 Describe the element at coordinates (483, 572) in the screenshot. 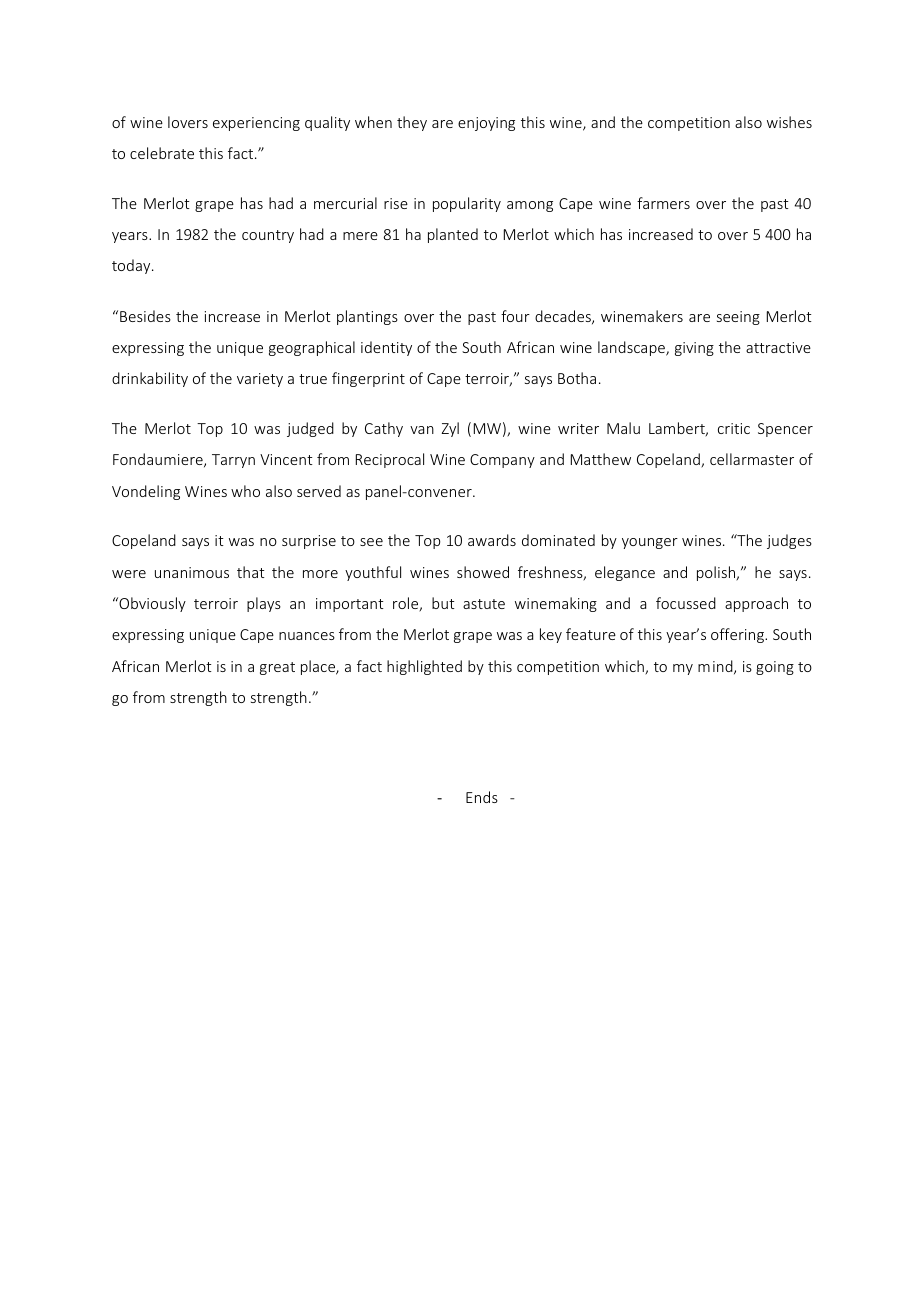

I see `showed` at that location.
